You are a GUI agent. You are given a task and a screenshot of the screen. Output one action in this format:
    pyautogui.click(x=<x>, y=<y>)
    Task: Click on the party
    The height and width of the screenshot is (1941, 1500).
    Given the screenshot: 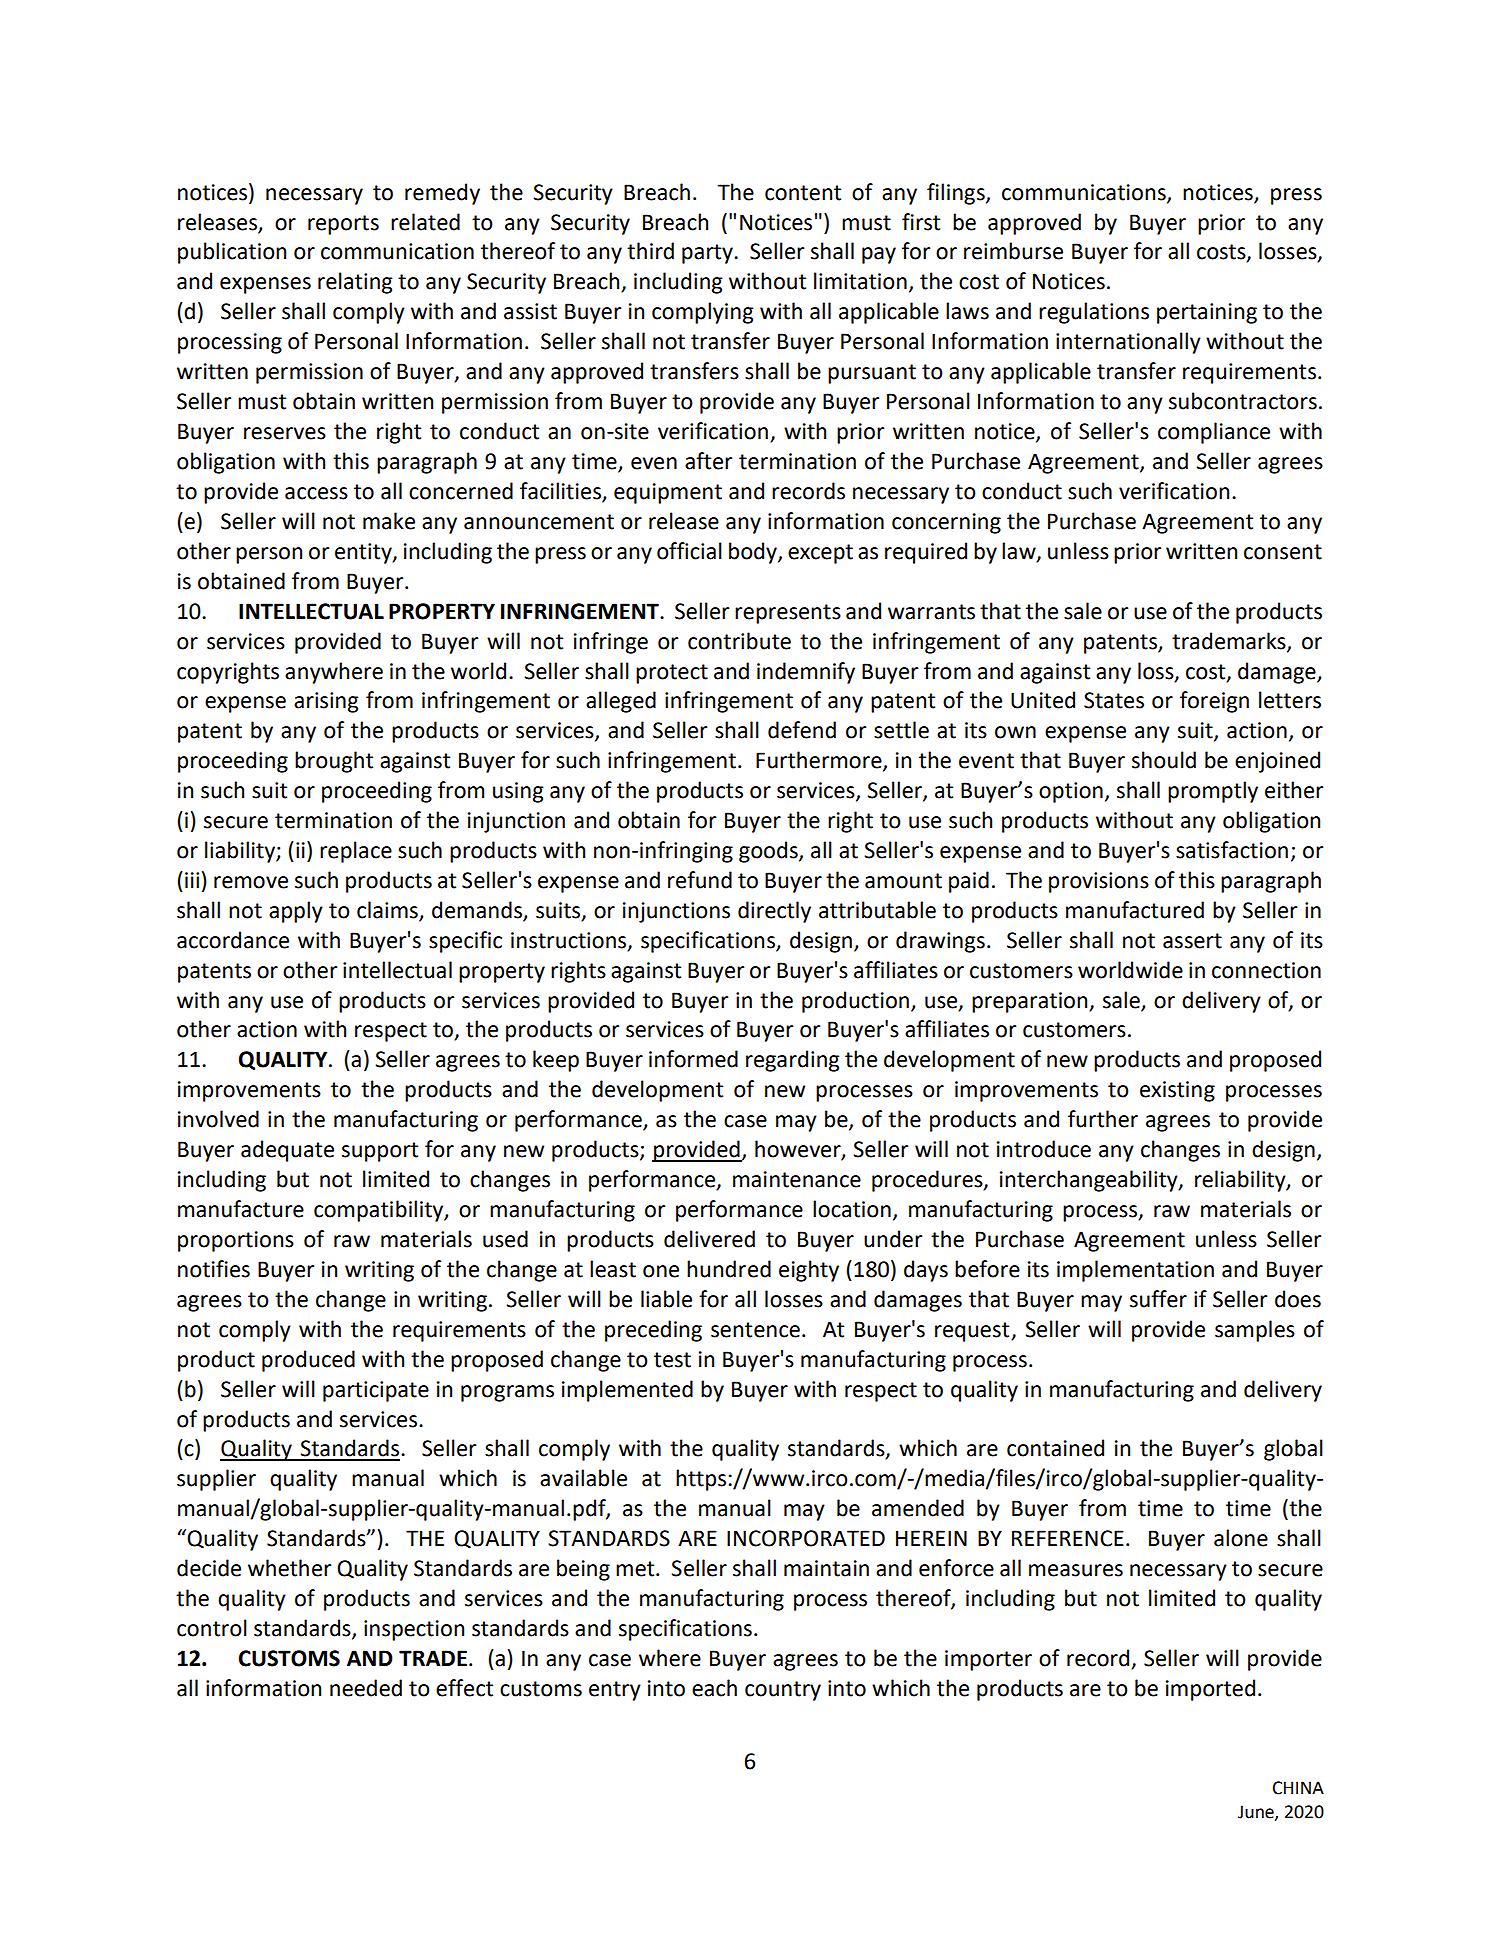 What is the action you would take?
    pyautogui.click(x=708, y=254)
